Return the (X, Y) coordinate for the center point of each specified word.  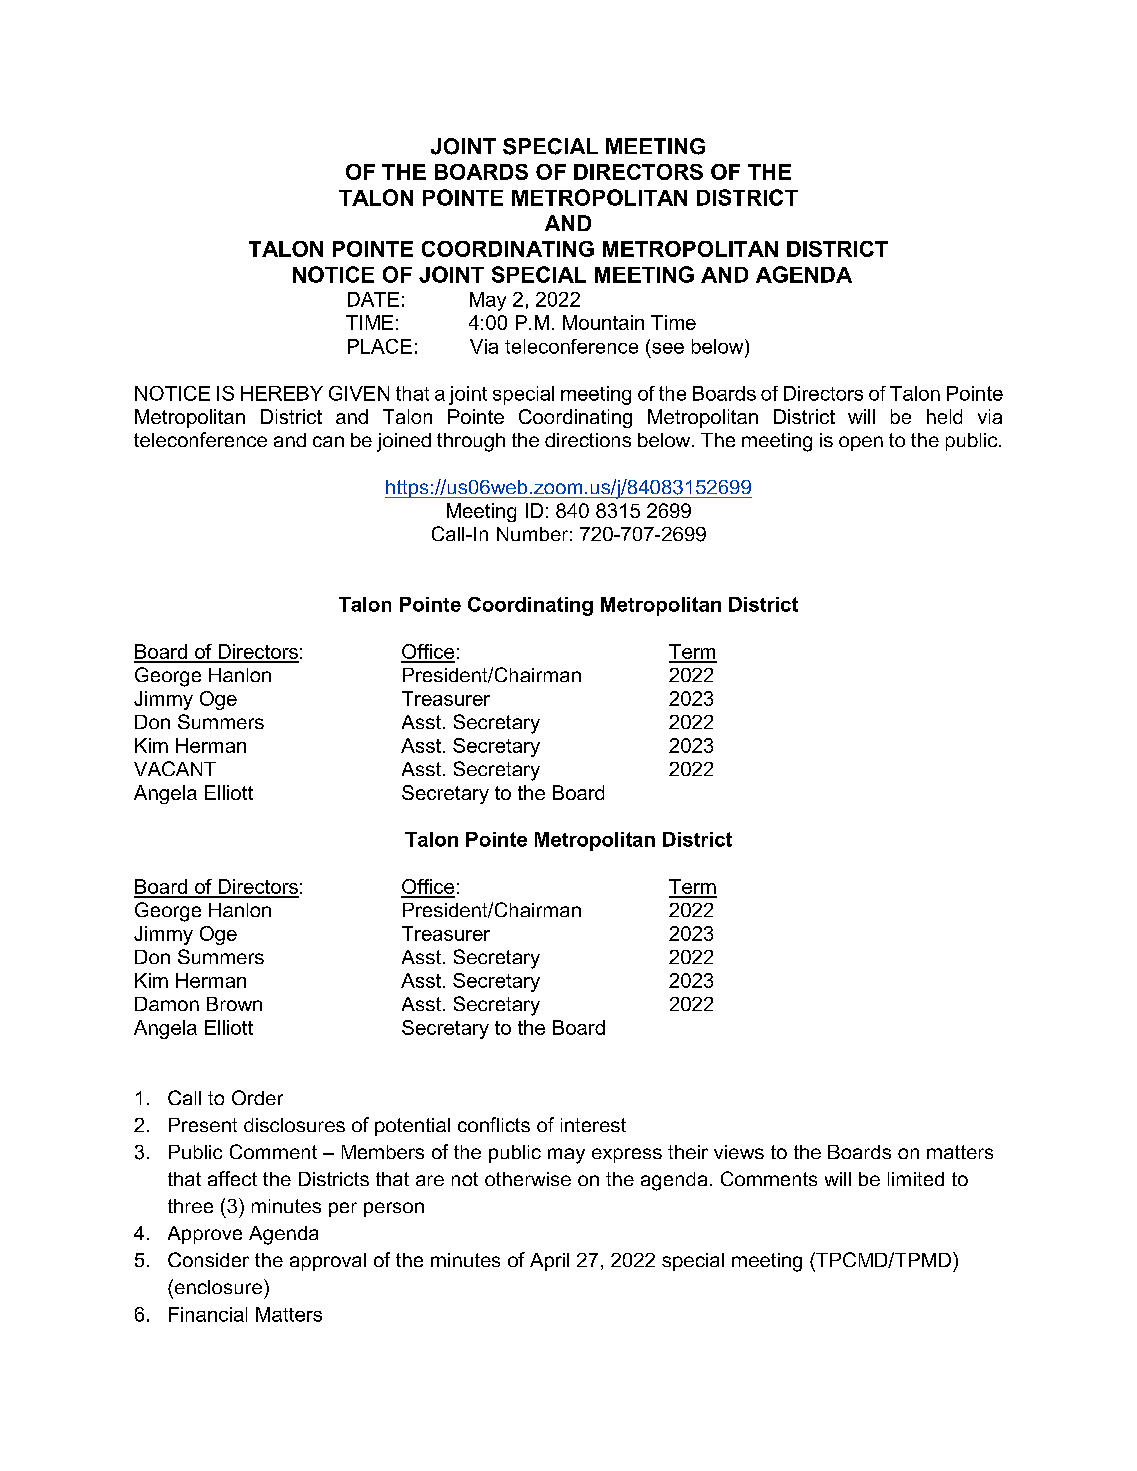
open (861, 443)
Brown (234, 1004)
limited (916, 1179)
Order (257, 1097)
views (739, 1152)
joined (404, 442)
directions (588, 440)
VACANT (175, 768)
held (944, 416)
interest (593, 1125)
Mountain (603, 322)
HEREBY (282, 393)
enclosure (217, 1286)
